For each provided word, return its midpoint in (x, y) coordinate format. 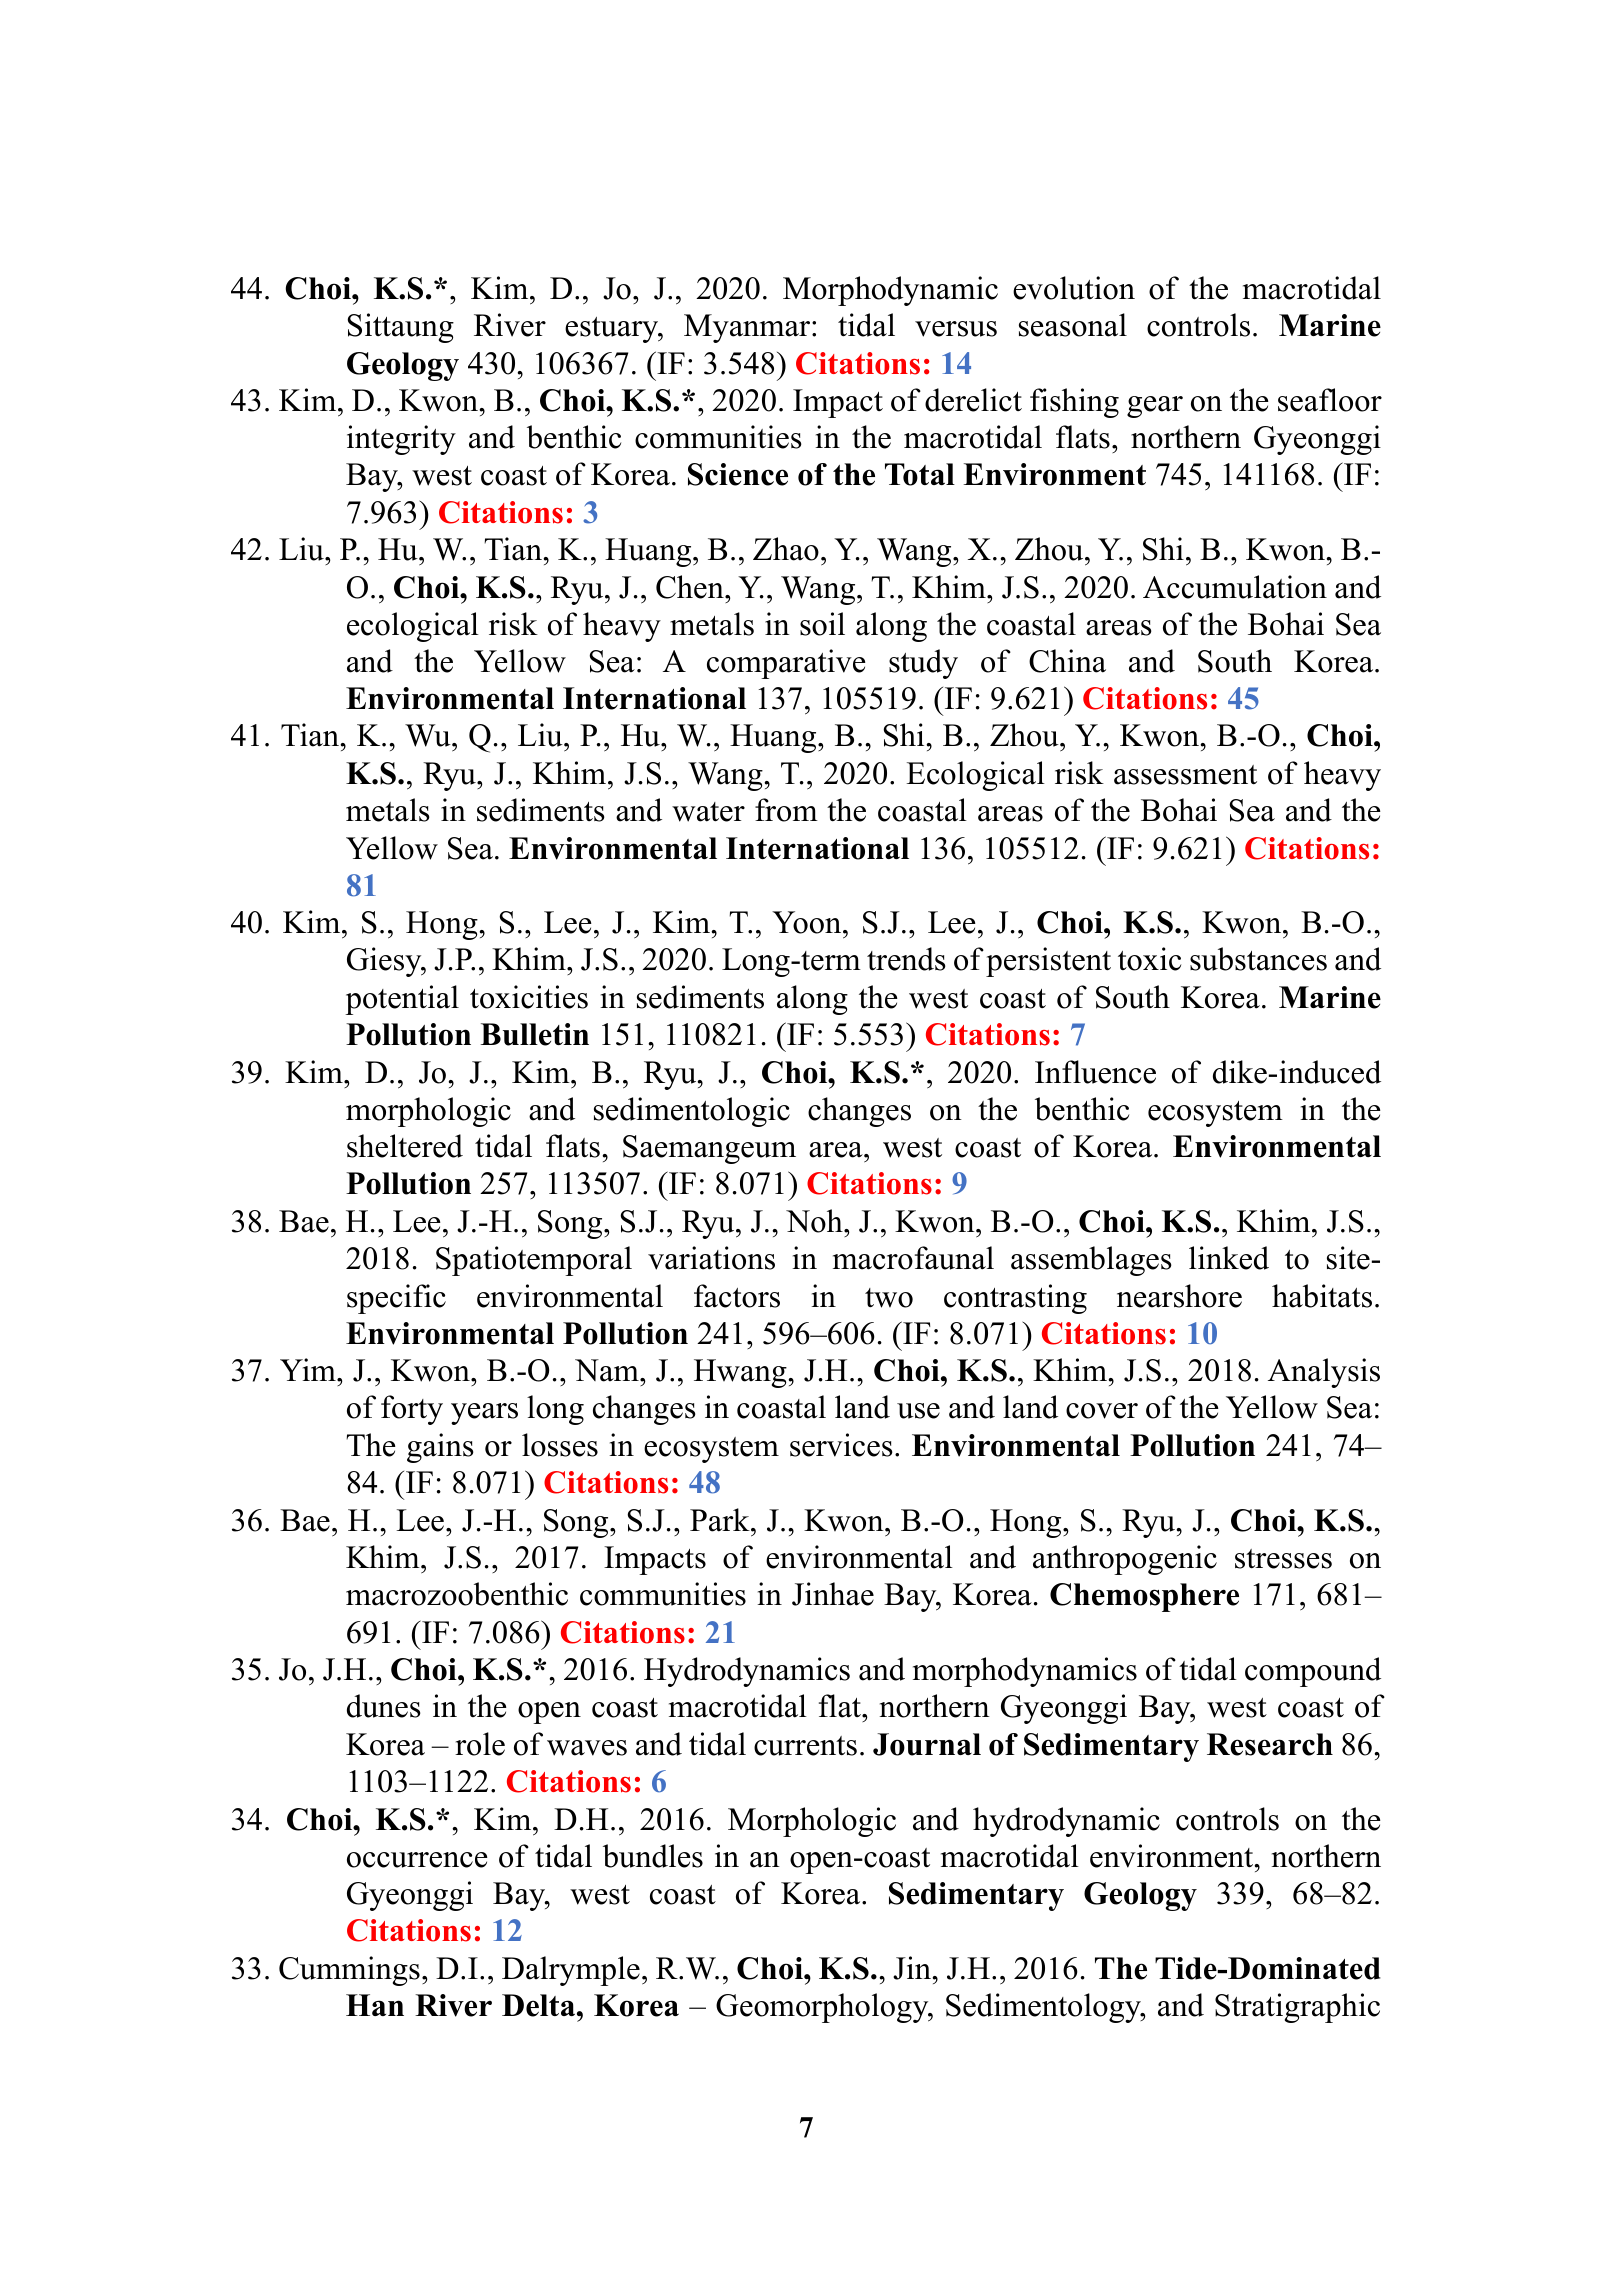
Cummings (349, 1971)
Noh (815, 1221)
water (708, 812)
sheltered (405, 1146)
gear (1155, 407)
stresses (1283, 1559)
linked (1229, 1258)
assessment (1185, 775)
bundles (653, 1856)
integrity (401, 440)
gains (440, 1448)
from (786, 810)
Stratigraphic (1297, 2008)
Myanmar (748, 328)
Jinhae (833, 1594)
